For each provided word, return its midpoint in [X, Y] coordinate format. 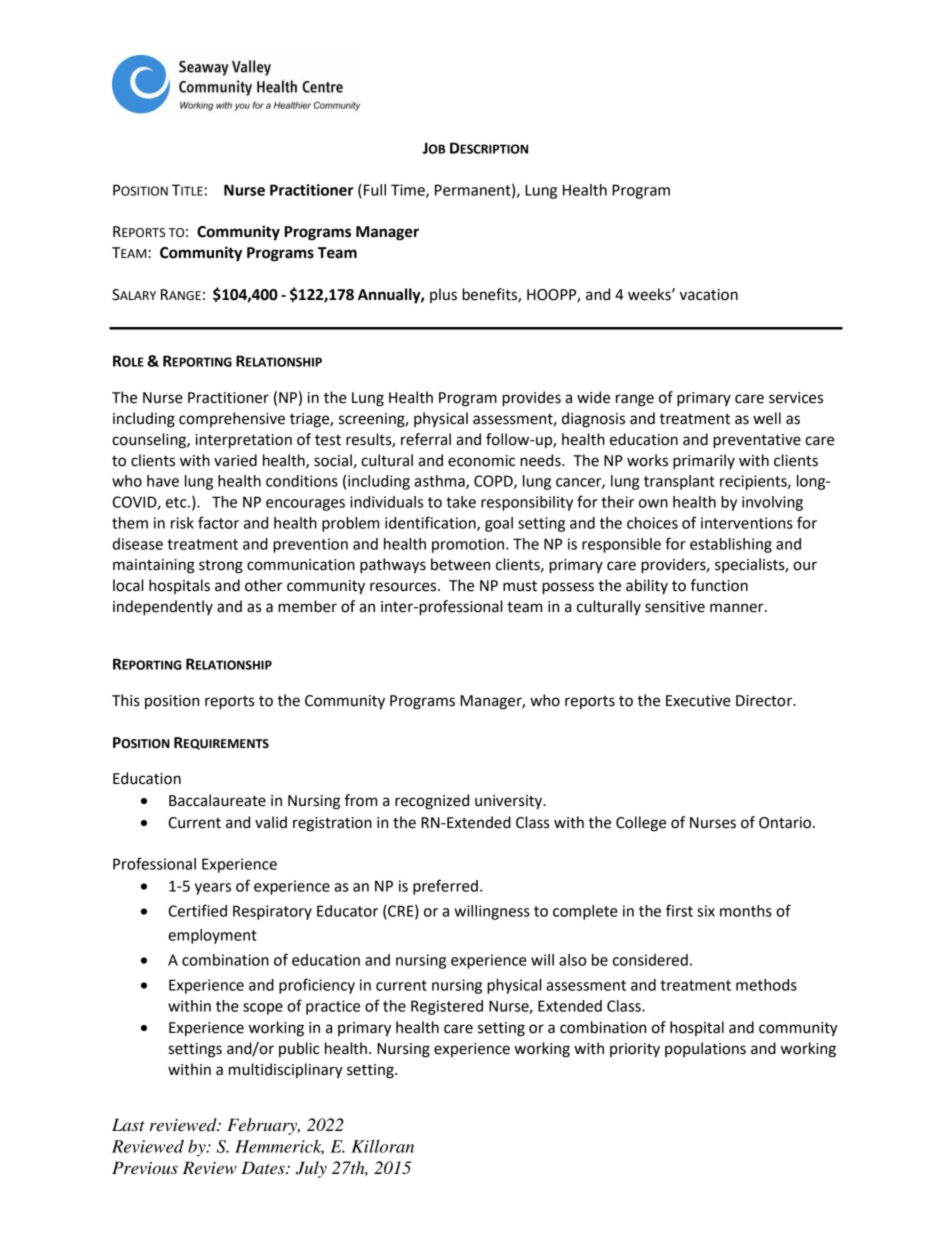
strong [221, 566]
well [767, 418]
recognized [432, 802]
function [719, 585]
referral [426, 439]
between [460, 564]
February [263, 1126]
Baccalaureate [217, 800]
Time [409, 191]
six [706, 911]
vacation [709, 295]
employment [212, 936]
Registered [447, 1007]
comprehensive [232, 419]
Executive [698, 701]
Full [375, 190]
